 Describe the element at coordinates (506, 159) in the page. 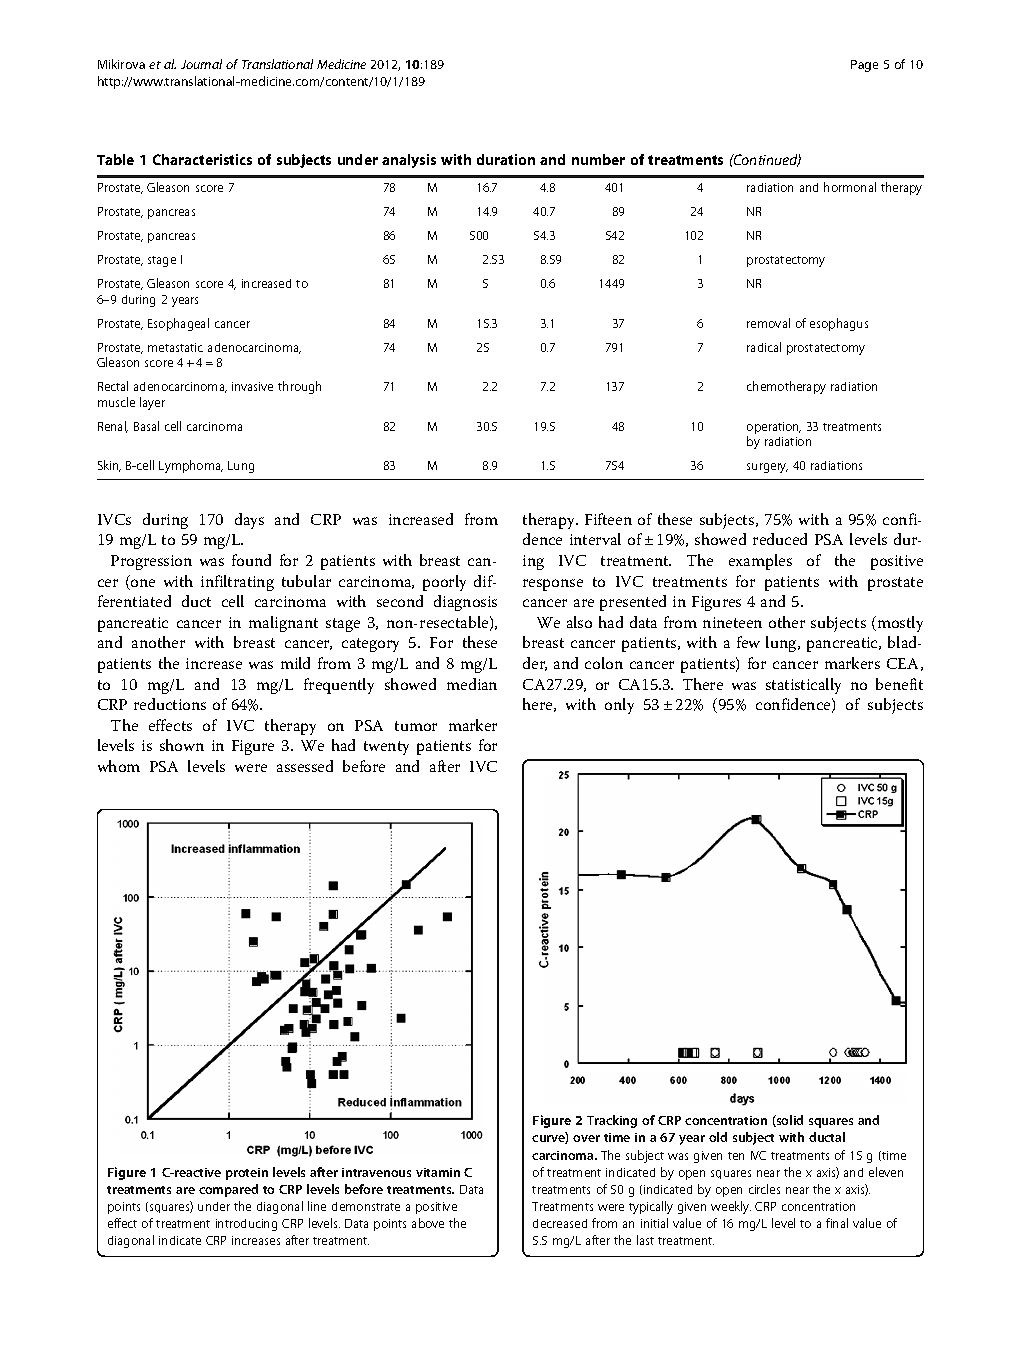

I see `duration` at that location.
